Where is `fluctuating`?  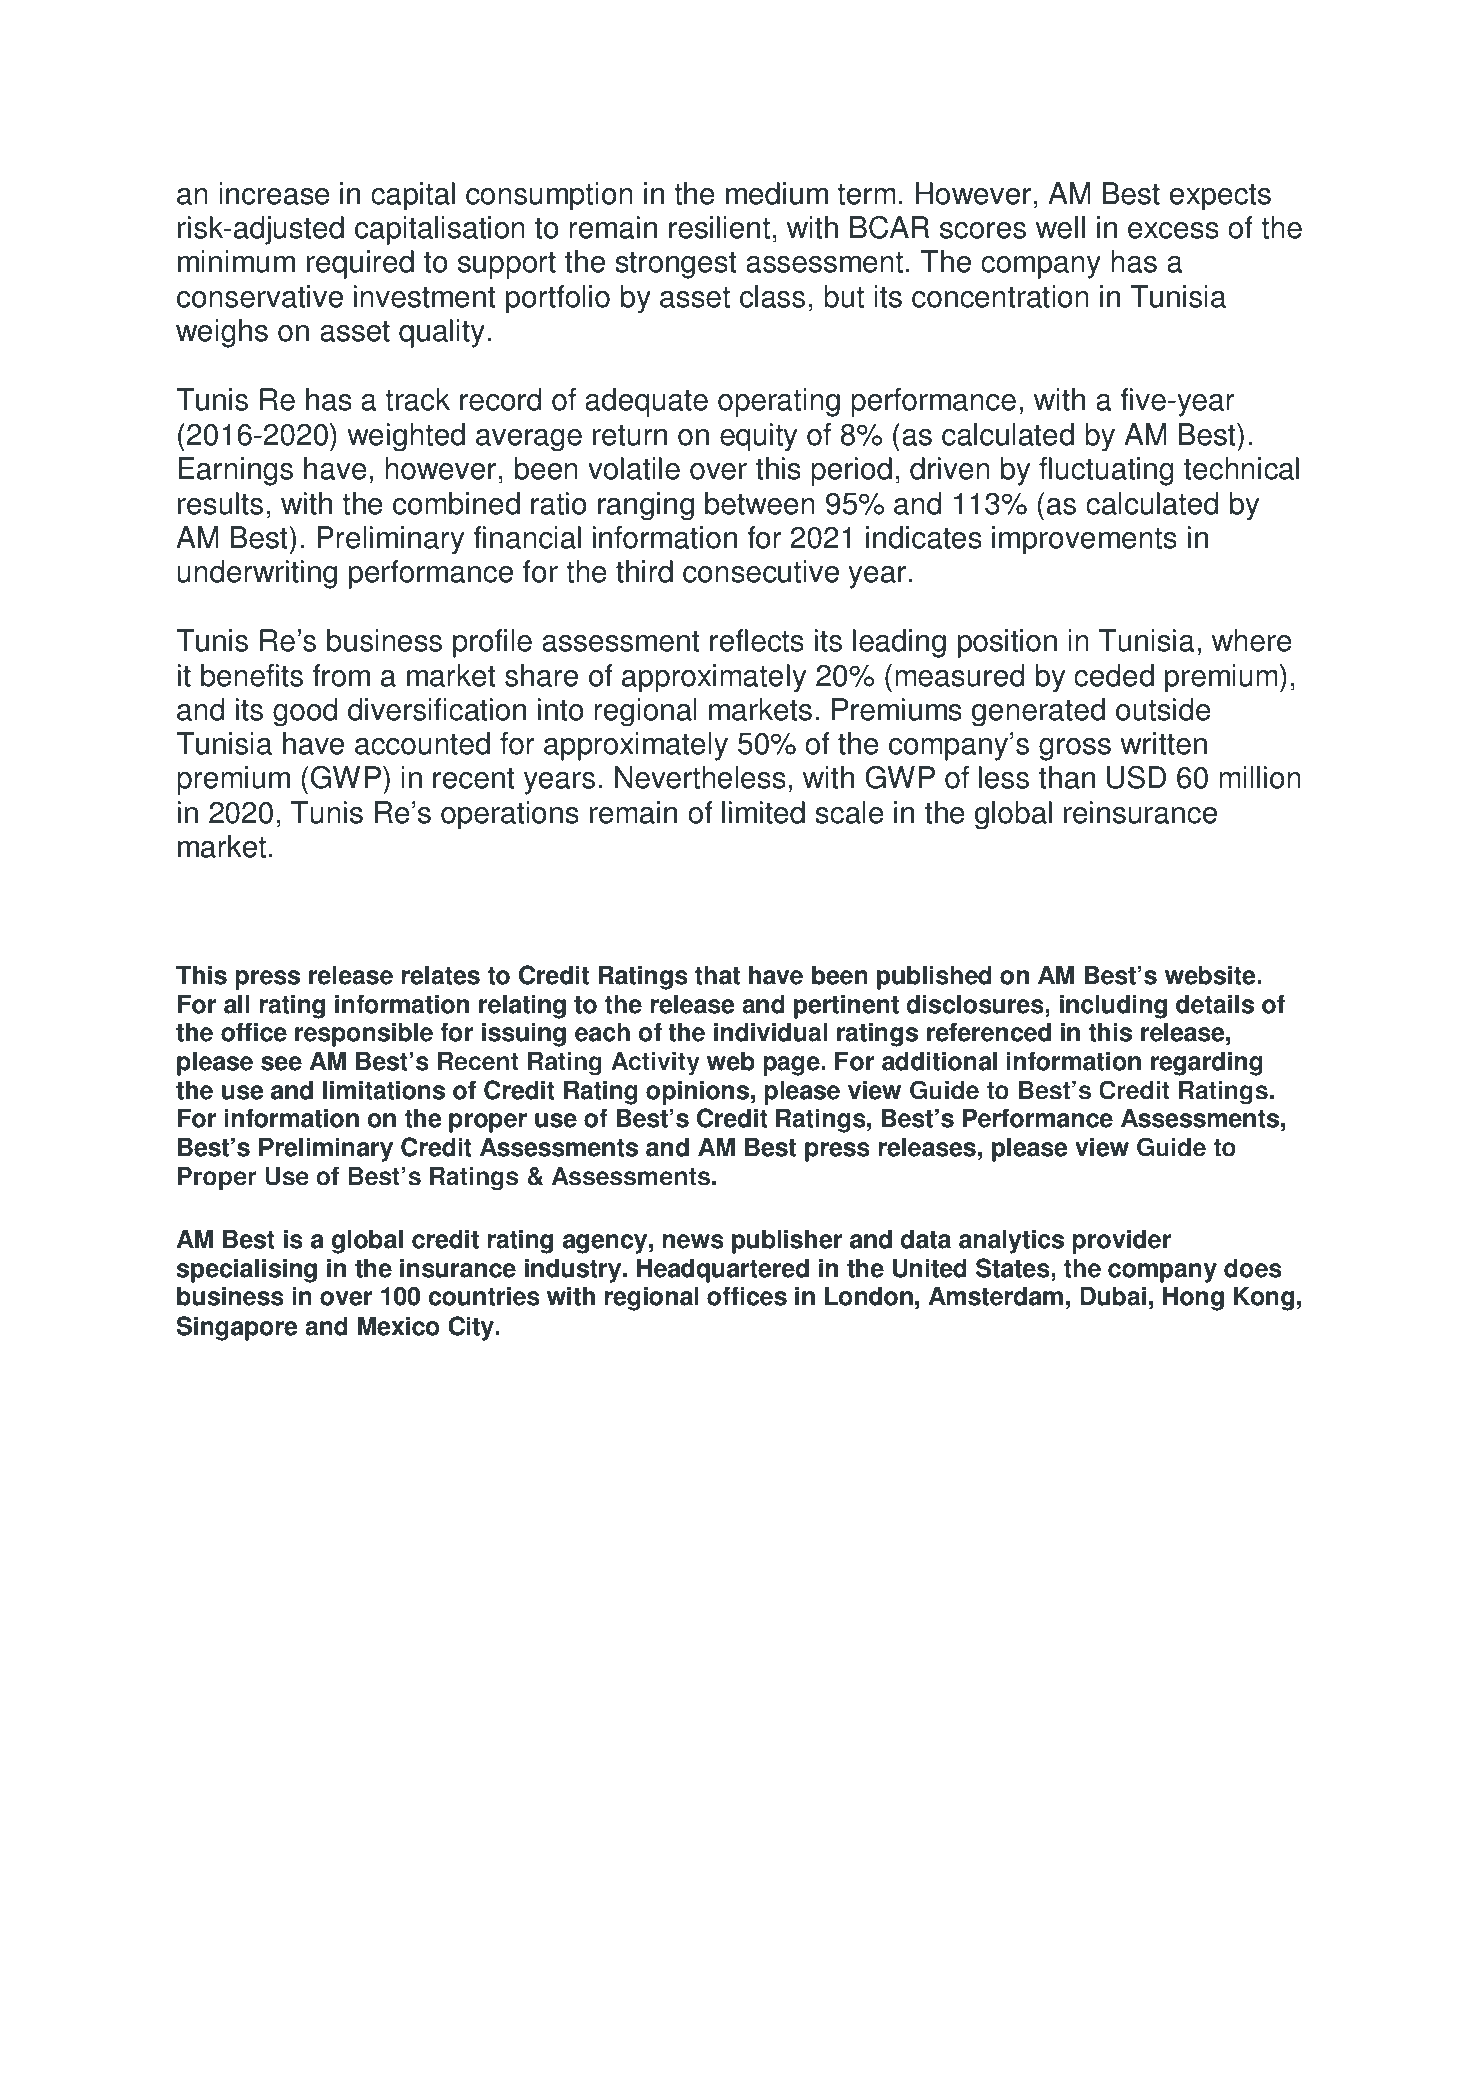 fluctuating is located at coordinates (1106, 471).
